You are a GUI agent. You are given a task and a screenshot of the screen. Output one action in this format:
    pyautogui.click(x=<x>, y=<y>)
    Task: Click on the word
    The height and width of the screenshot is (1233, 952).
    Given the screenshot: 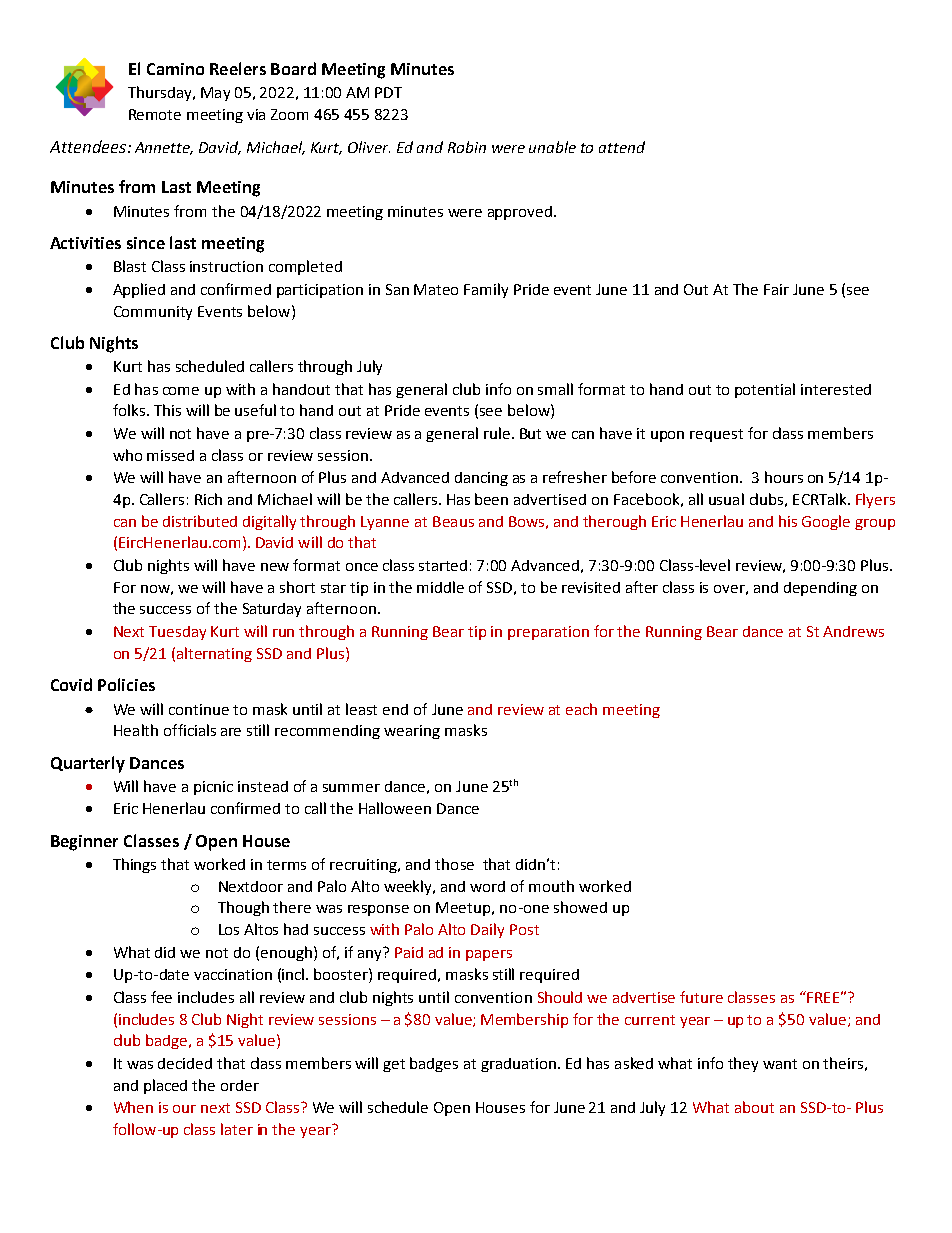 What is the action you would take?
    pyautogui.click(x=487, y=886)
